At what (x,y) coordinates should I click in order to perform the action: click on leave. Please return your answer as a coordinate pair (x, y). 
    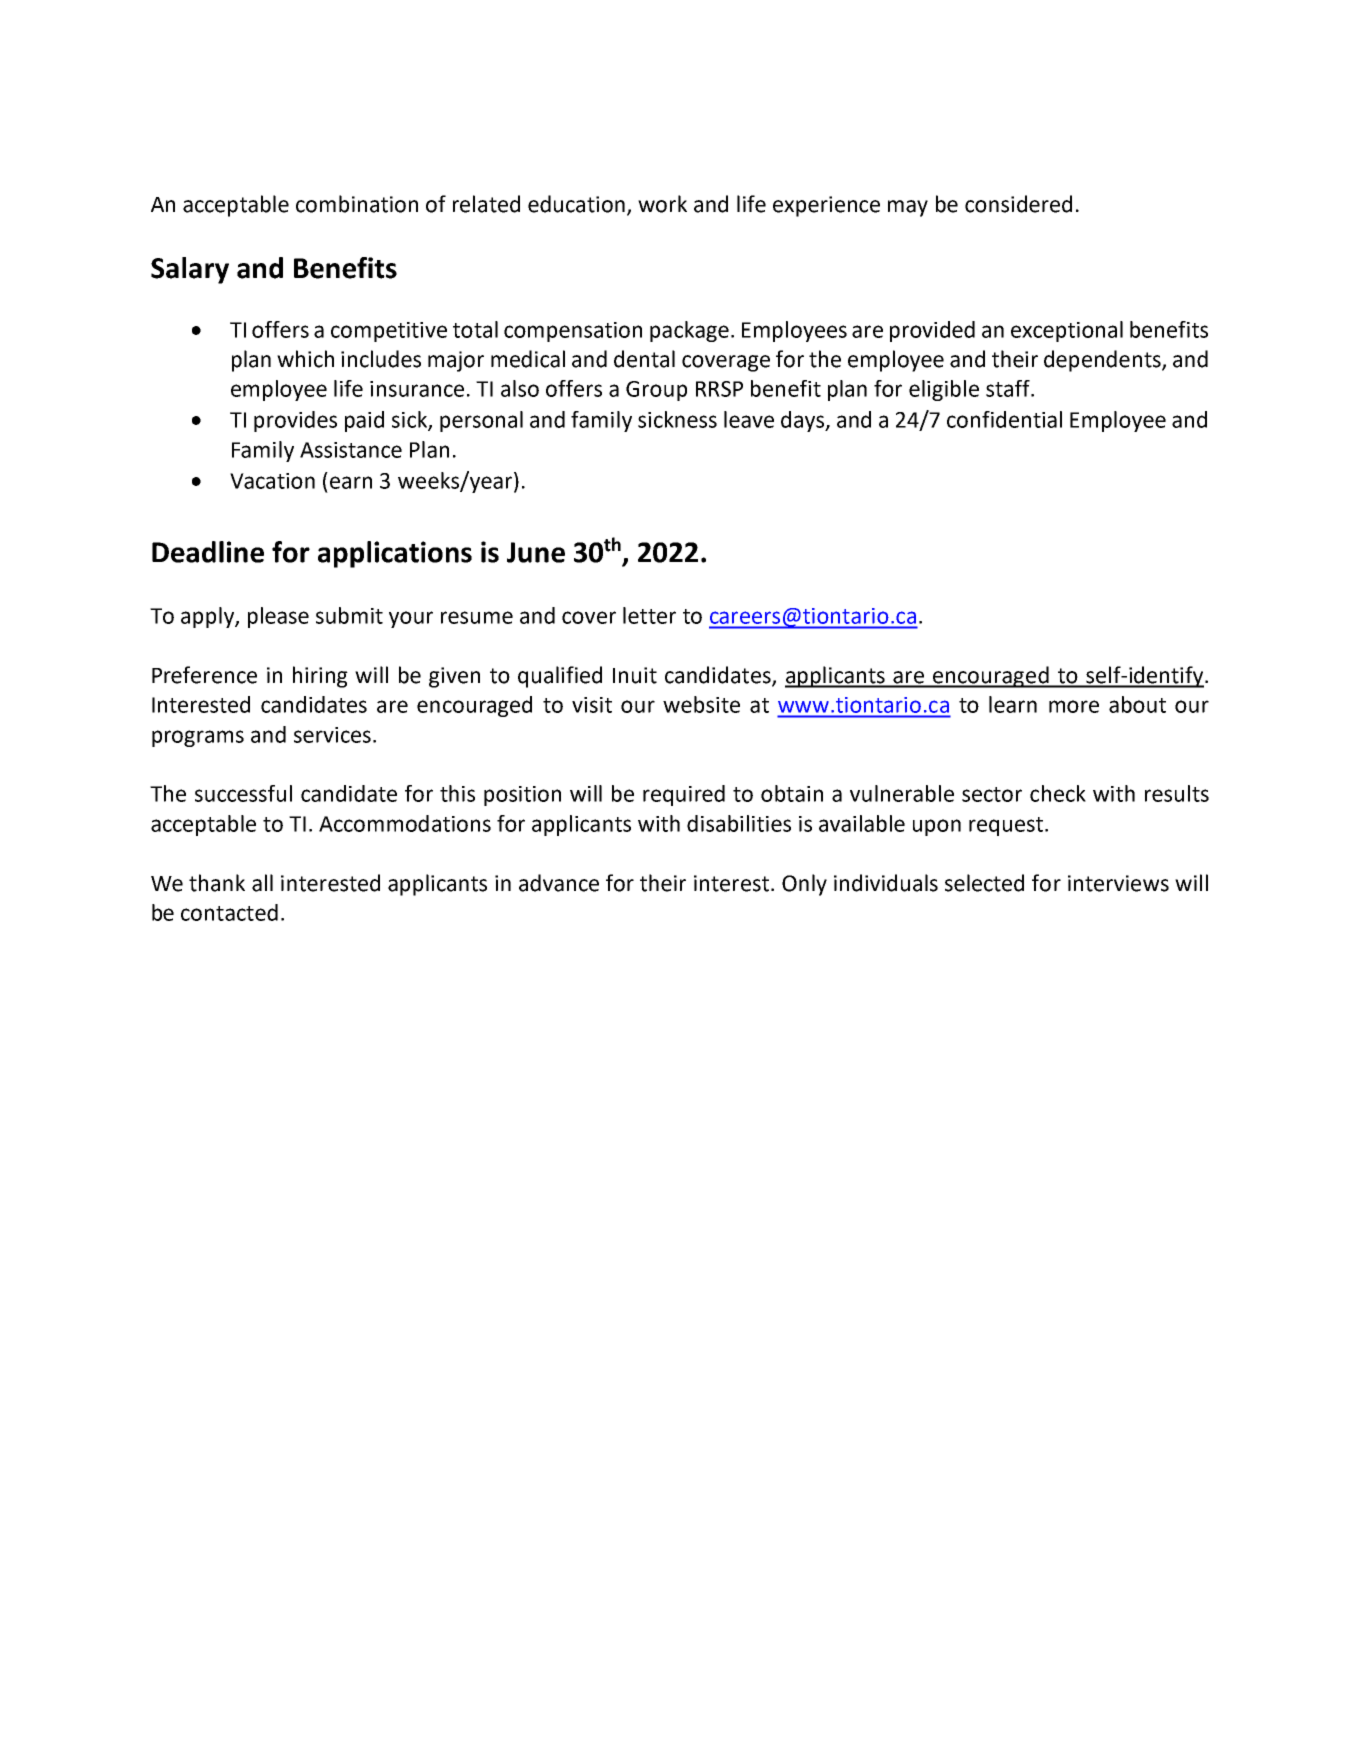
    Looking at the image, I should click on (749, 419).
